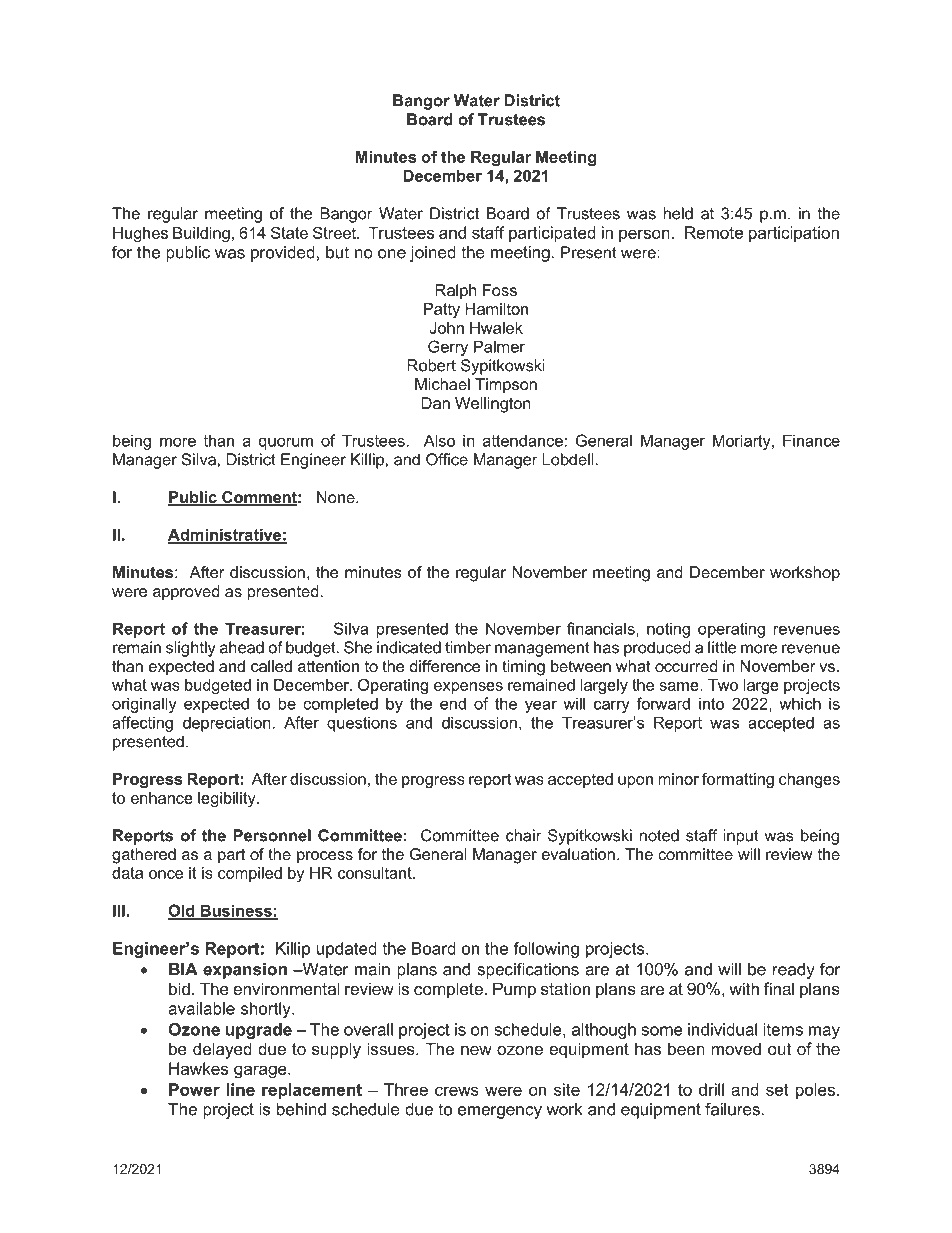 Image resolution: width=952 pixels, height=1233 pixels. What do you see at coordinates (433, 254) in the screenshot?
I see `joined` at bounding box center [433, 254].
